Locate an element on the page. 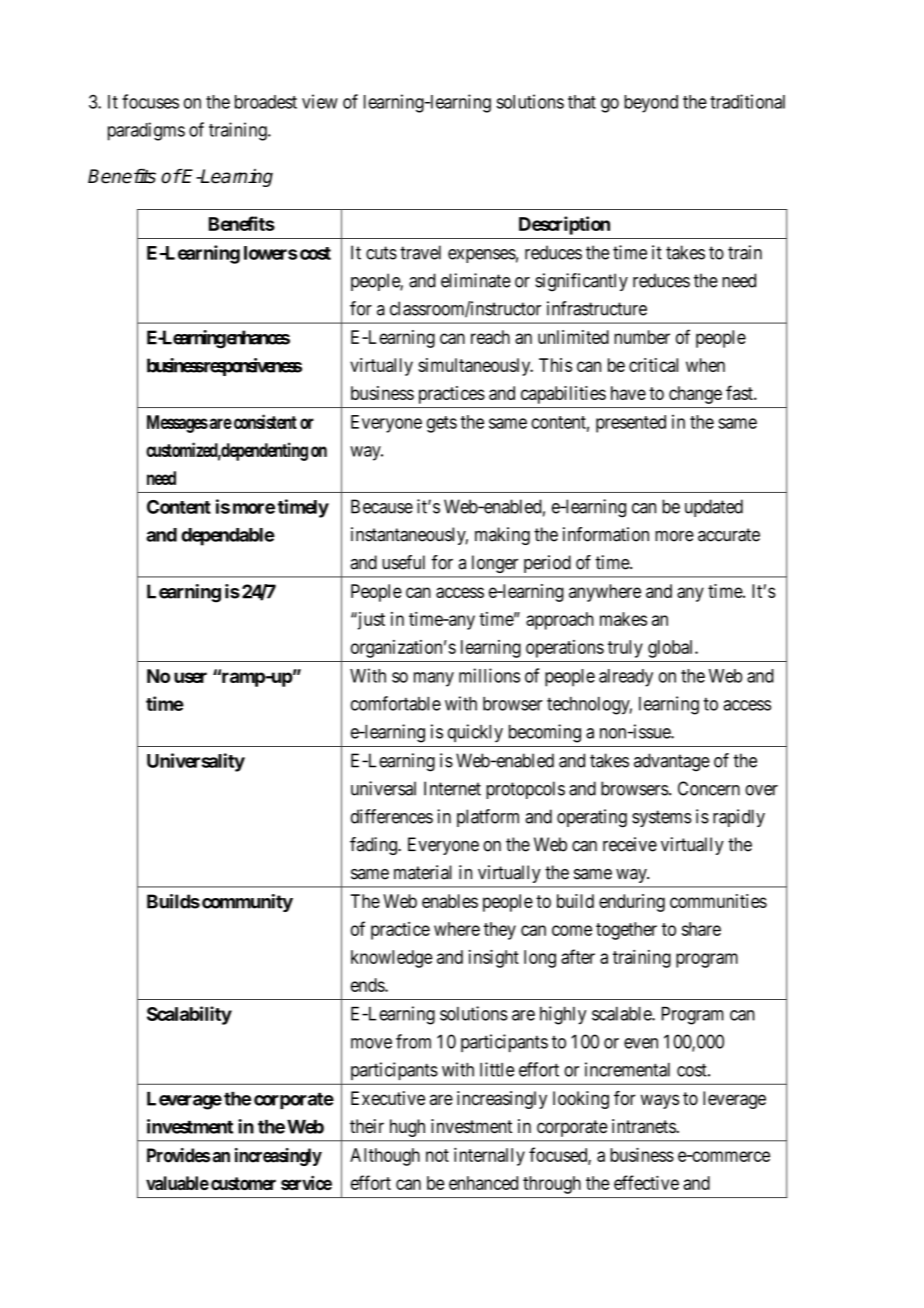 The height and width of the page is (1308, 924). global is located at coordinates (672, 649).
